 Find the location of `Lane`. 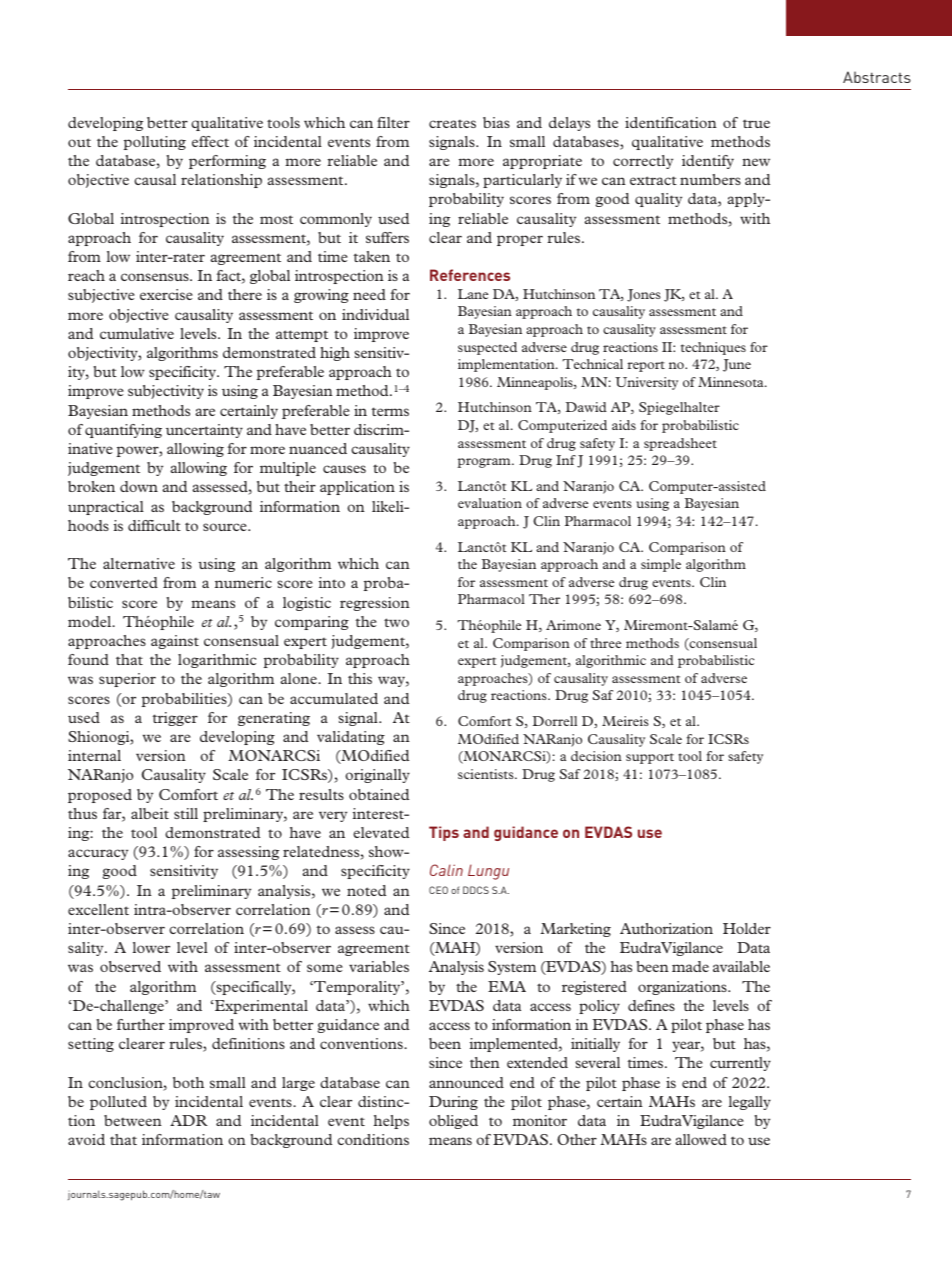

Lane is located at coordinates (473, 294).
